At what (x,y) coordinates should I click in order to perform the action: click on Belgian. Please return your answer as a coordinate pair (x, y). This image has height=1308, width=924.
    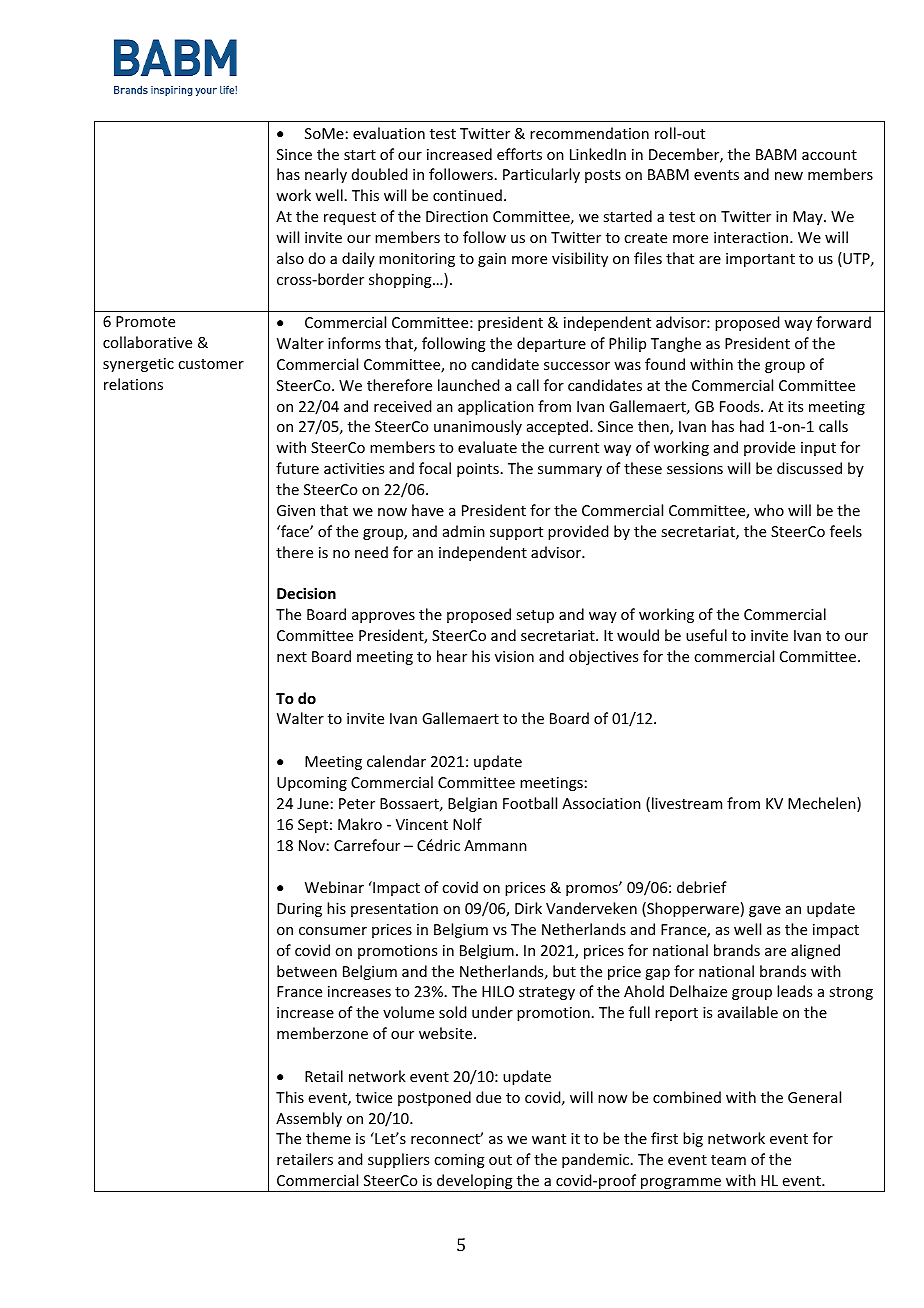
    Looking at the image, I should click on (472, 804).
